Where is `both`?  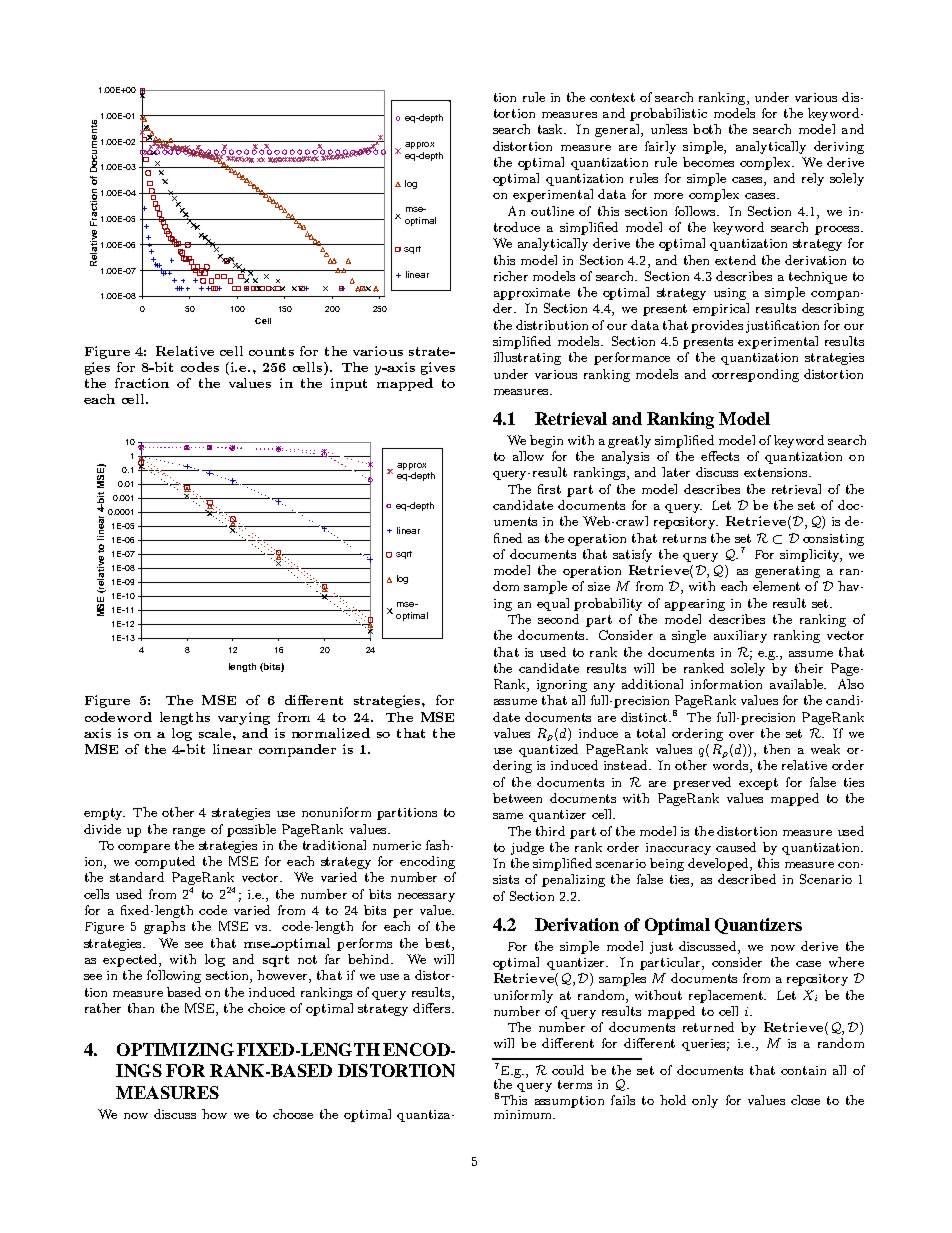
both is located at coordinates (707, 129).
